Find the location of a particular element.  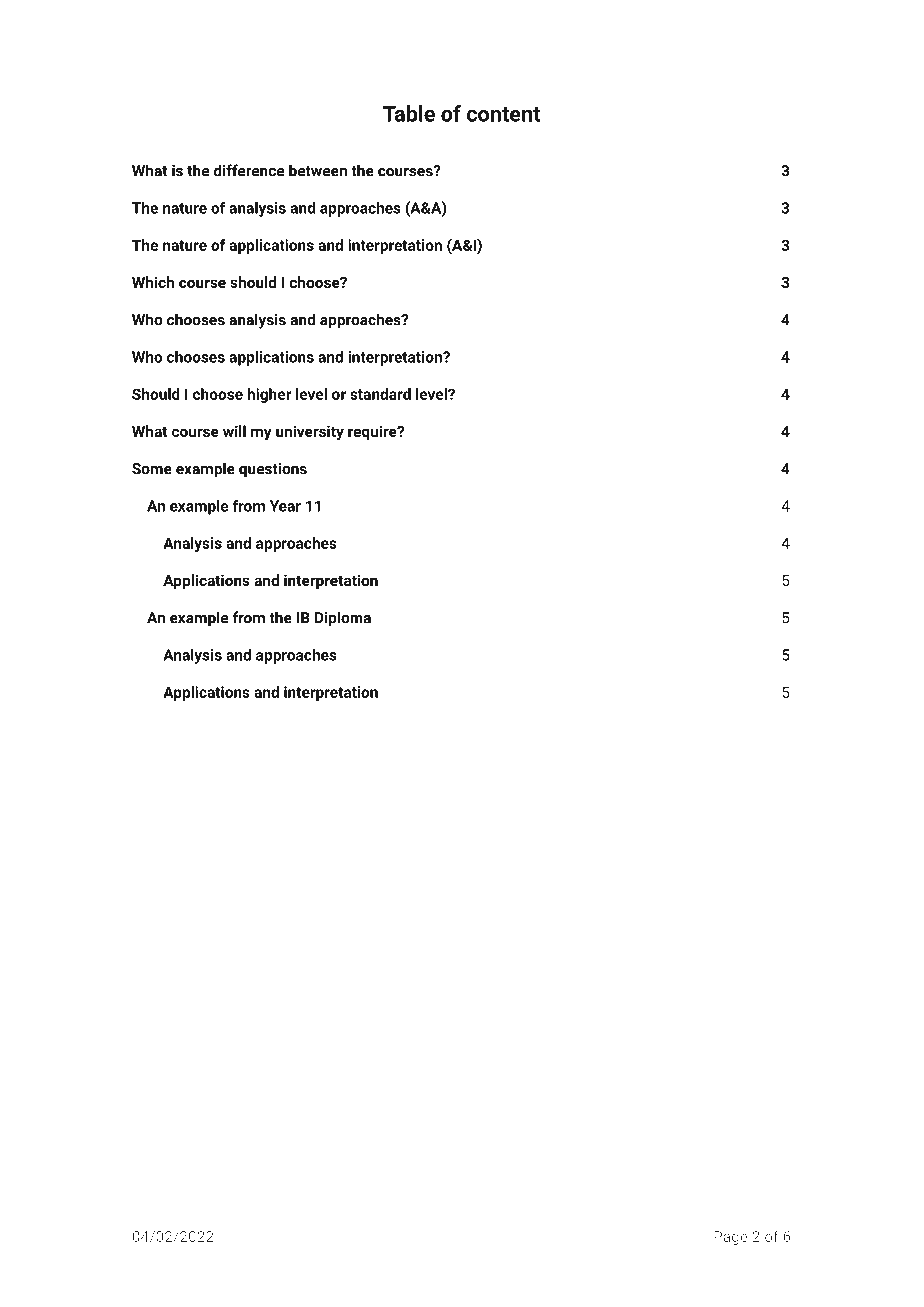

require is located at coordinates (373, 432).
